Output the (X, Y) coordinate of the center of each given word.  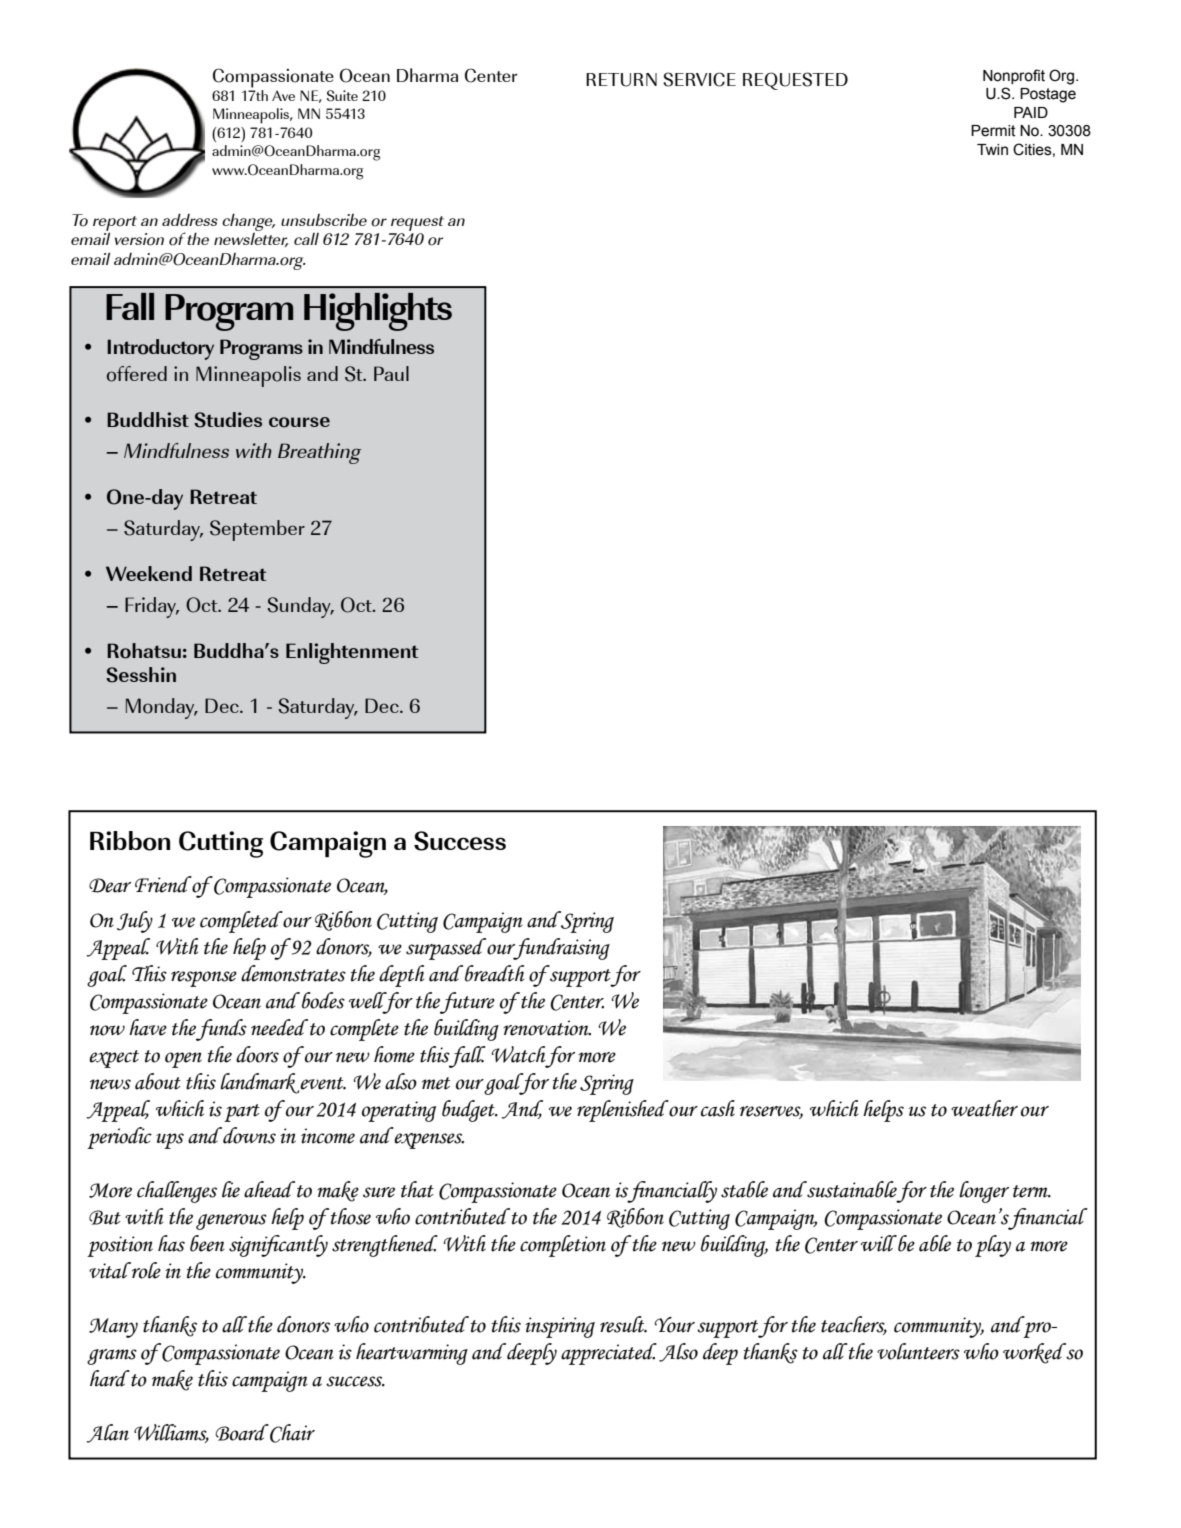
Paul (391, 373)
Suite (342, 96)
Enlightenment (352, 653)
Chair (291, 1433)
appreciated (609, 1354)
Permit (993, 131)
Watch (518, 1054)
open (183, 1060)
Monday (161, 708)
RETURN (621, 80)
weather (984, 1108)
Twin (992, 149)
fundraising (560, 949)
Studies (228, 420)
